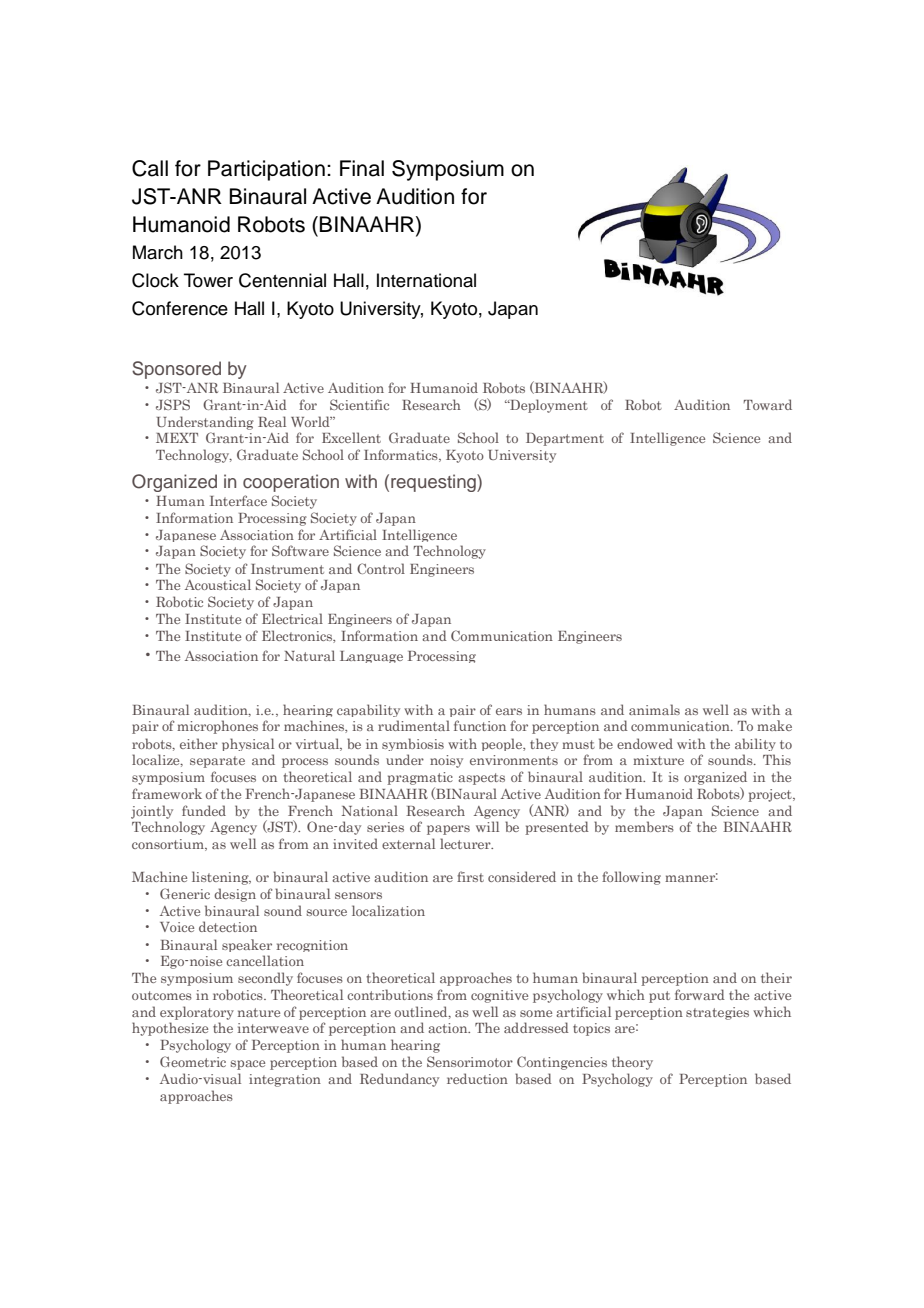  I want to click on Language, so click(371, 657).
